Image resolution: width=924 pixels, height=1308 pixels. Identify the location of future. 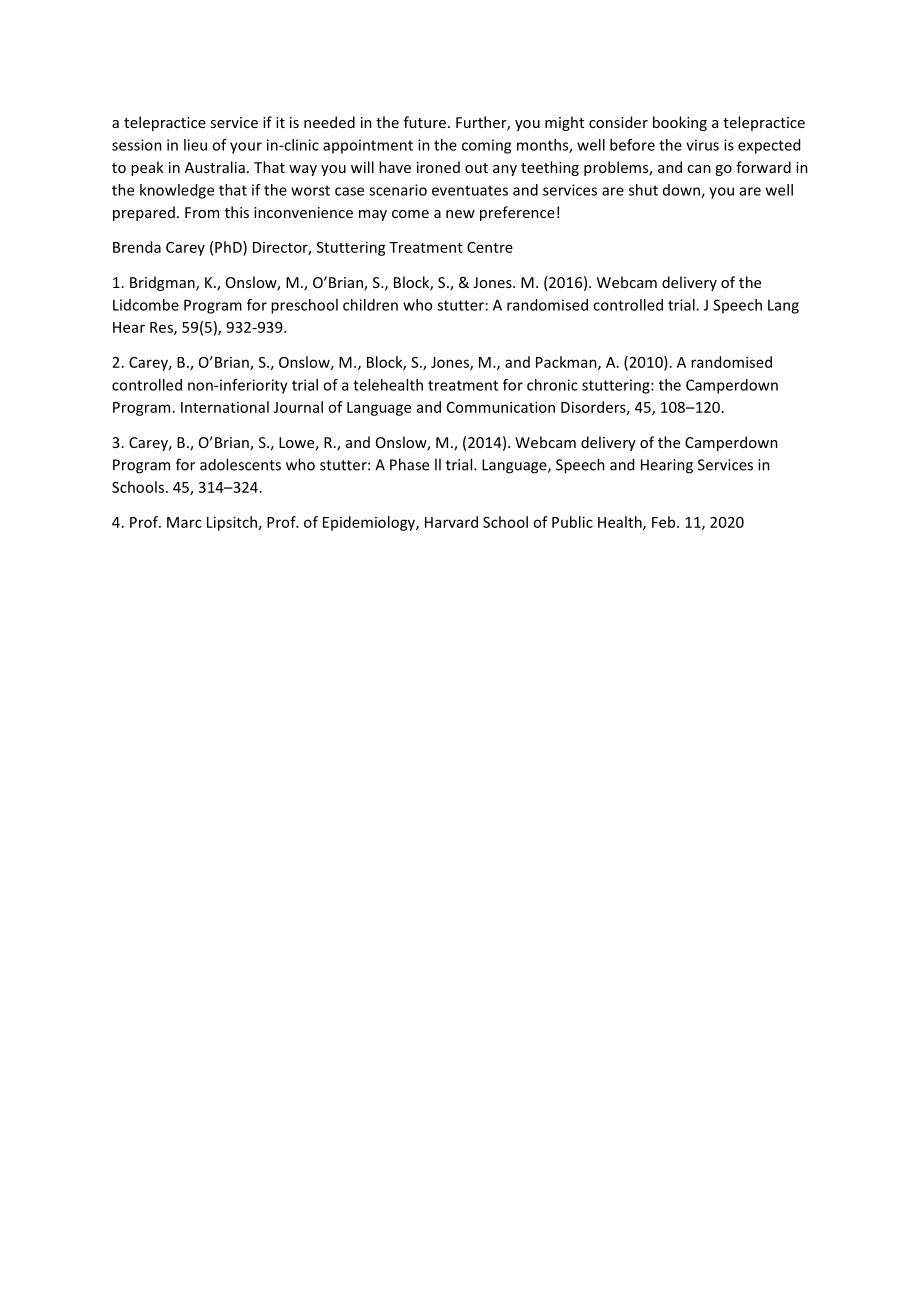
(425, 122).
